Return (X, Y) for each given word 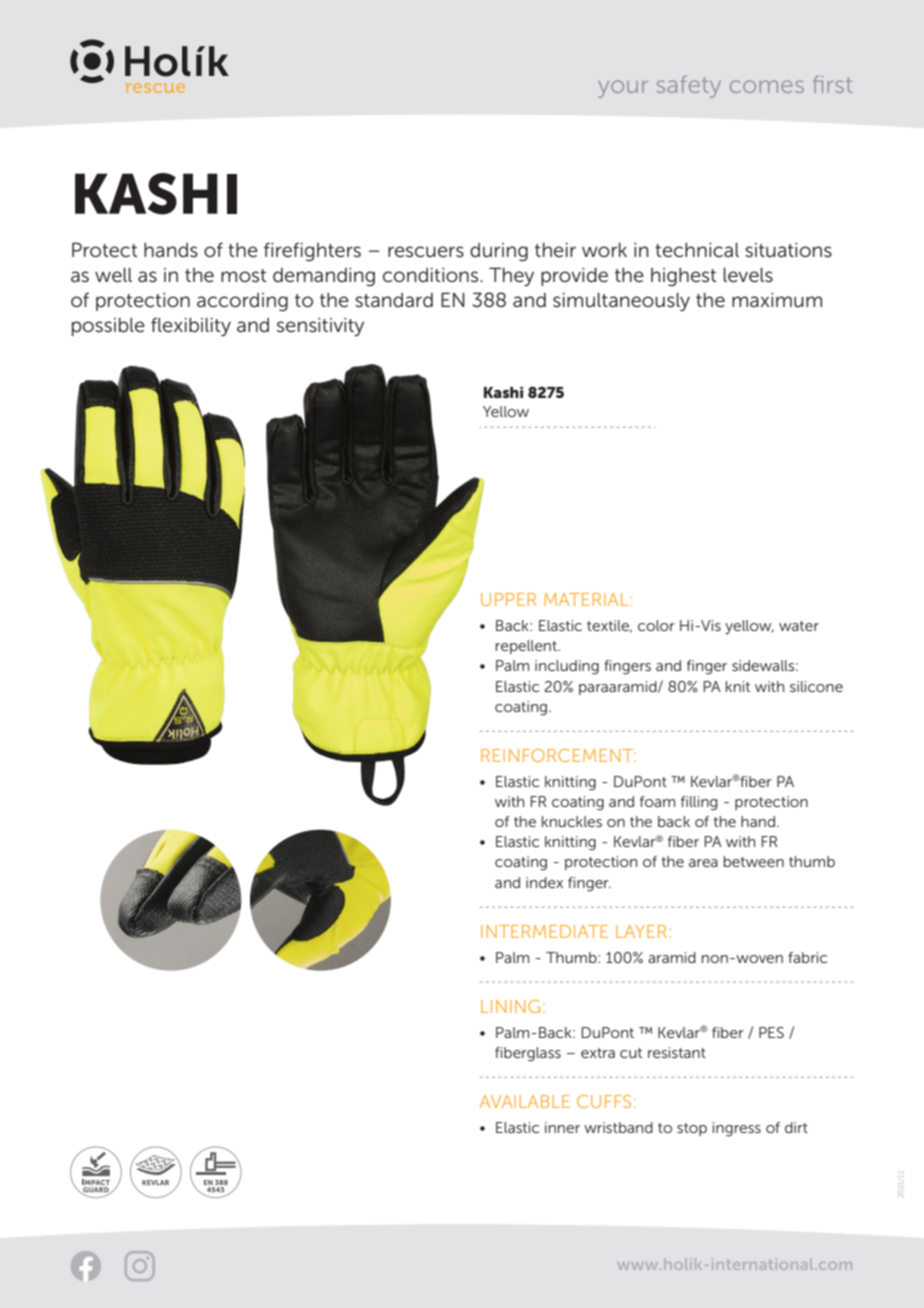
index (544, 882)
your (623, 89)
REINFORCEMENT (558, 755)
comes (767, 86)
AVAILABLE (525, 1101)
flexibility (191, 326)
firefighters (312, 251)
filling (699, 803)
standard (394, 300)
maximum (777, 300)
